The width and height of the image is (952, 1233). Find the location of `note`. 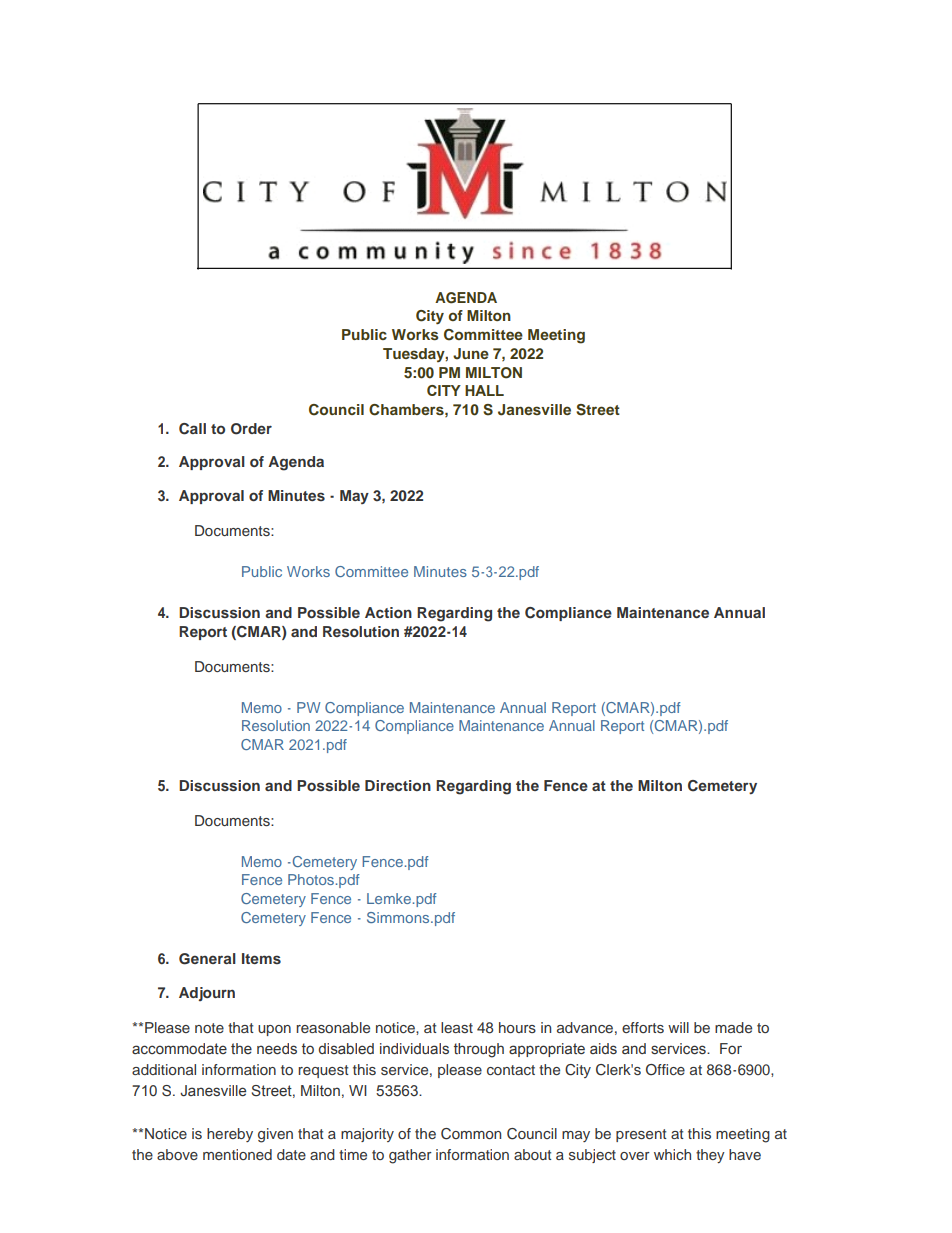

note is located at coordinates (209, 1028).
